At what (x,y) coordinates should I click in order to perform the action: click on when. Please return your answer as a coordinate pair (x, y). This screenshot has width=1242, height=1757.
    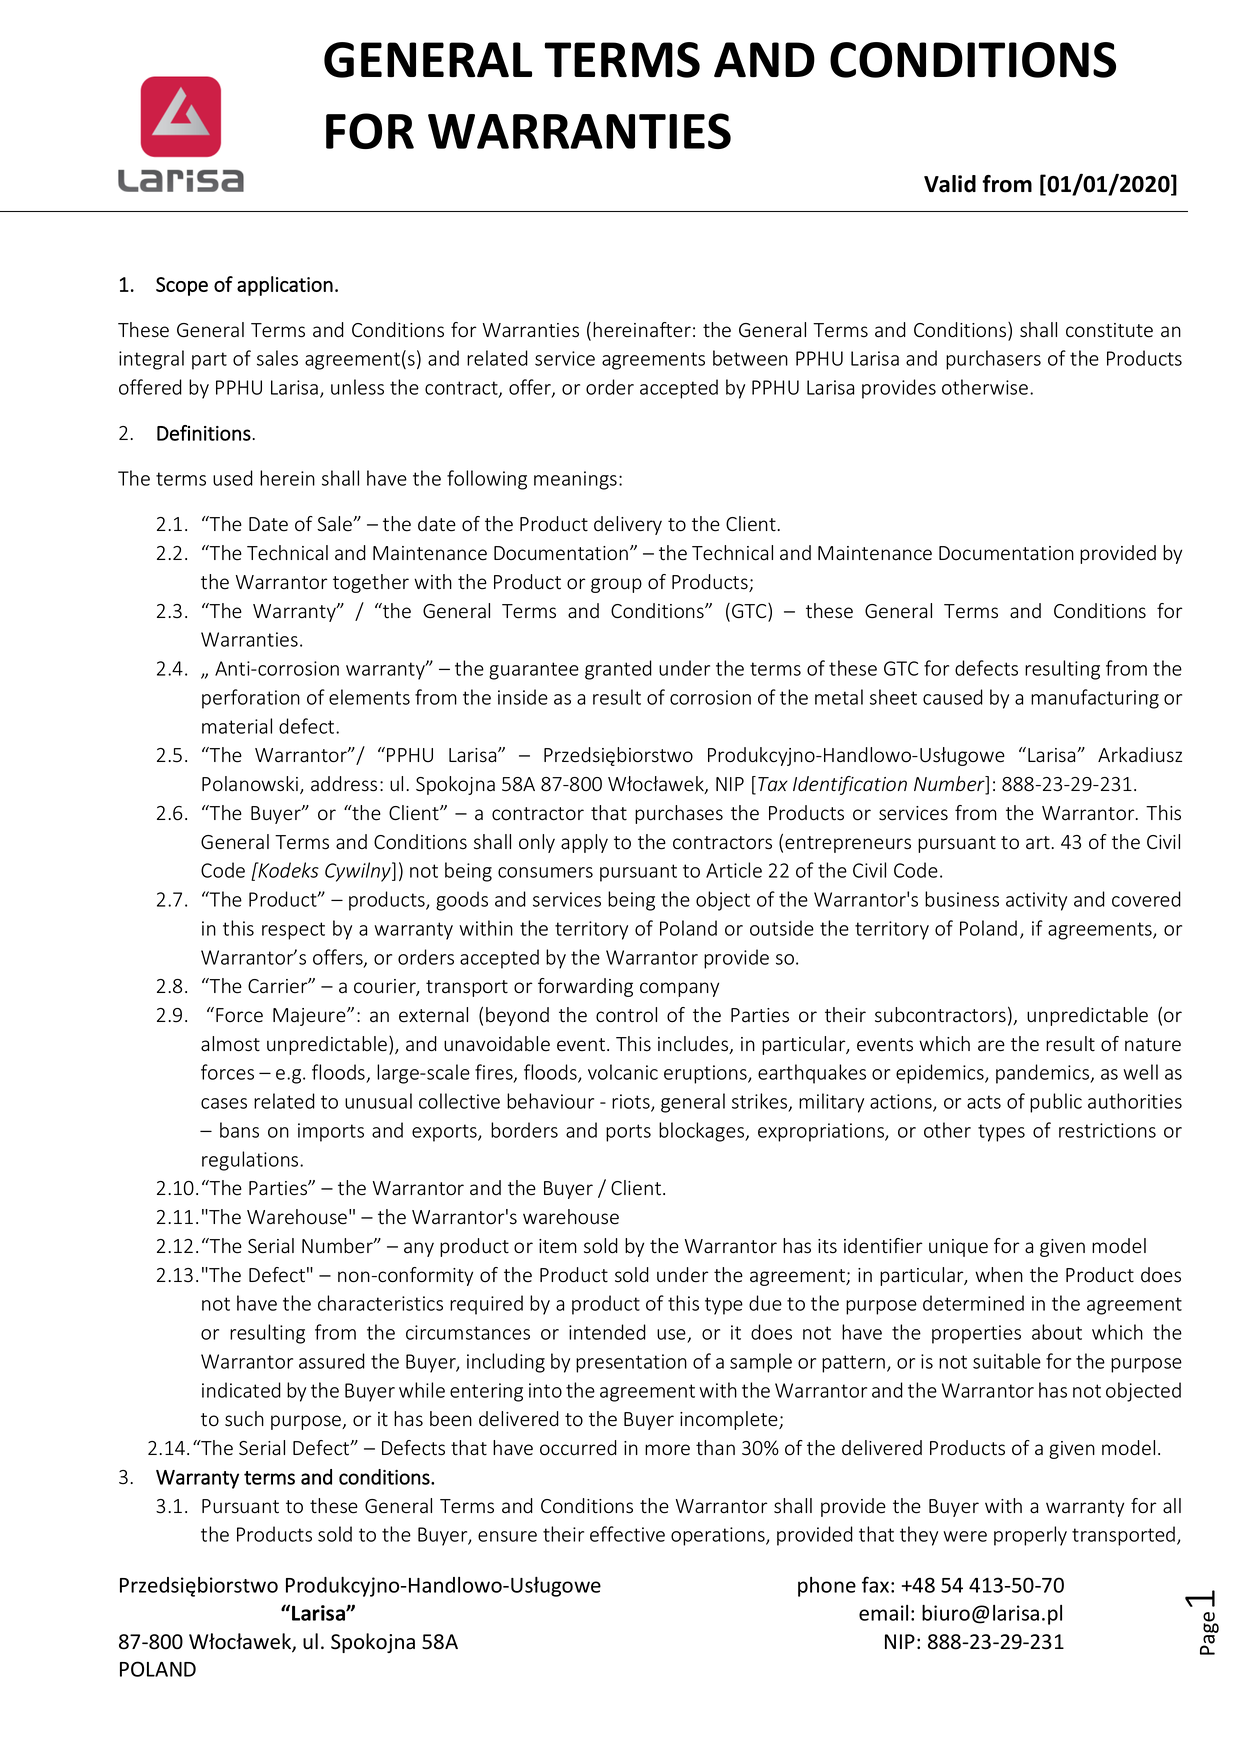
    Looking at the image, I should click on (999, 1275).
